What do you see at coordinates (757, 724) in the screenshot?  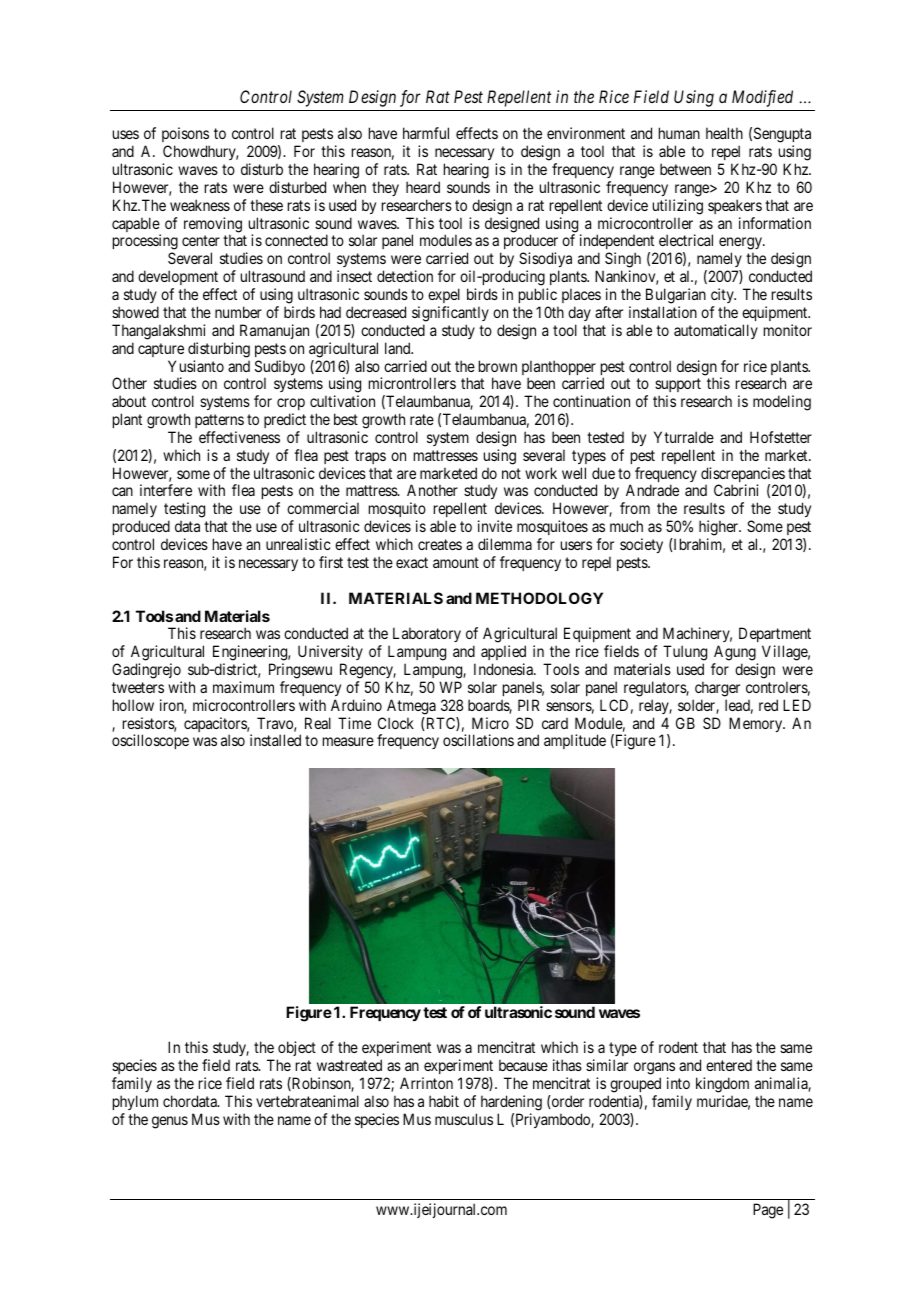 I see `Memory` at bounding box center [757, 724].
